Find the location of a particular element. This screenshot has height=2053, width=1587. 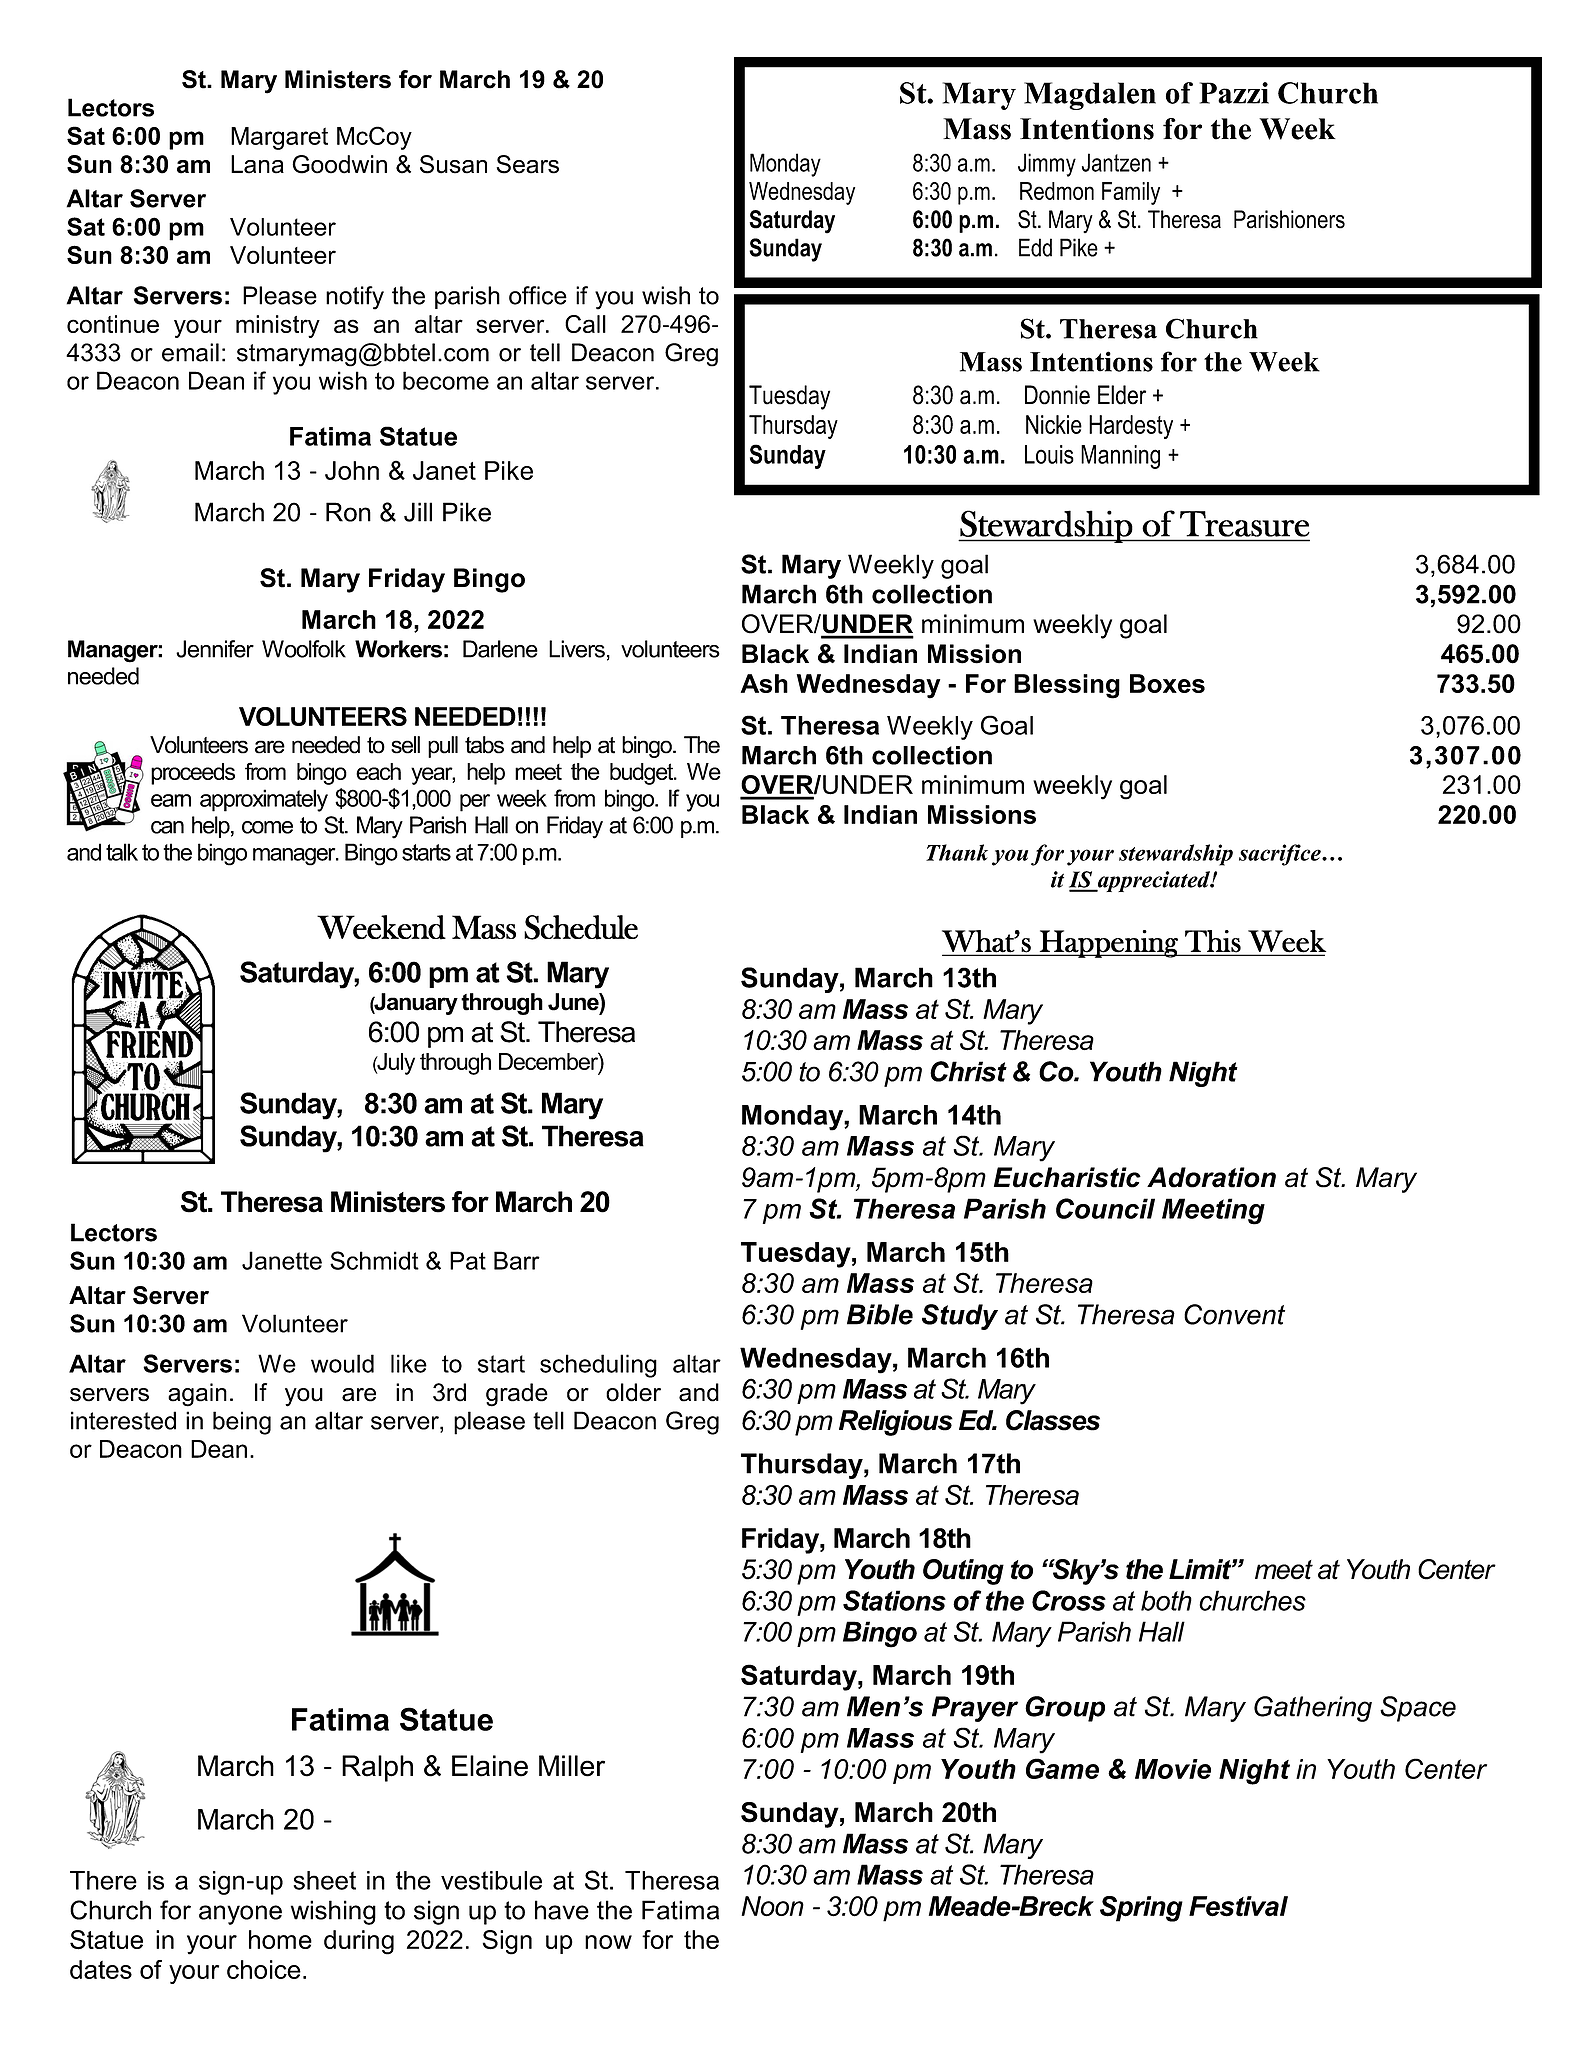

sacrifice is located at coordinates (1281, 855).
